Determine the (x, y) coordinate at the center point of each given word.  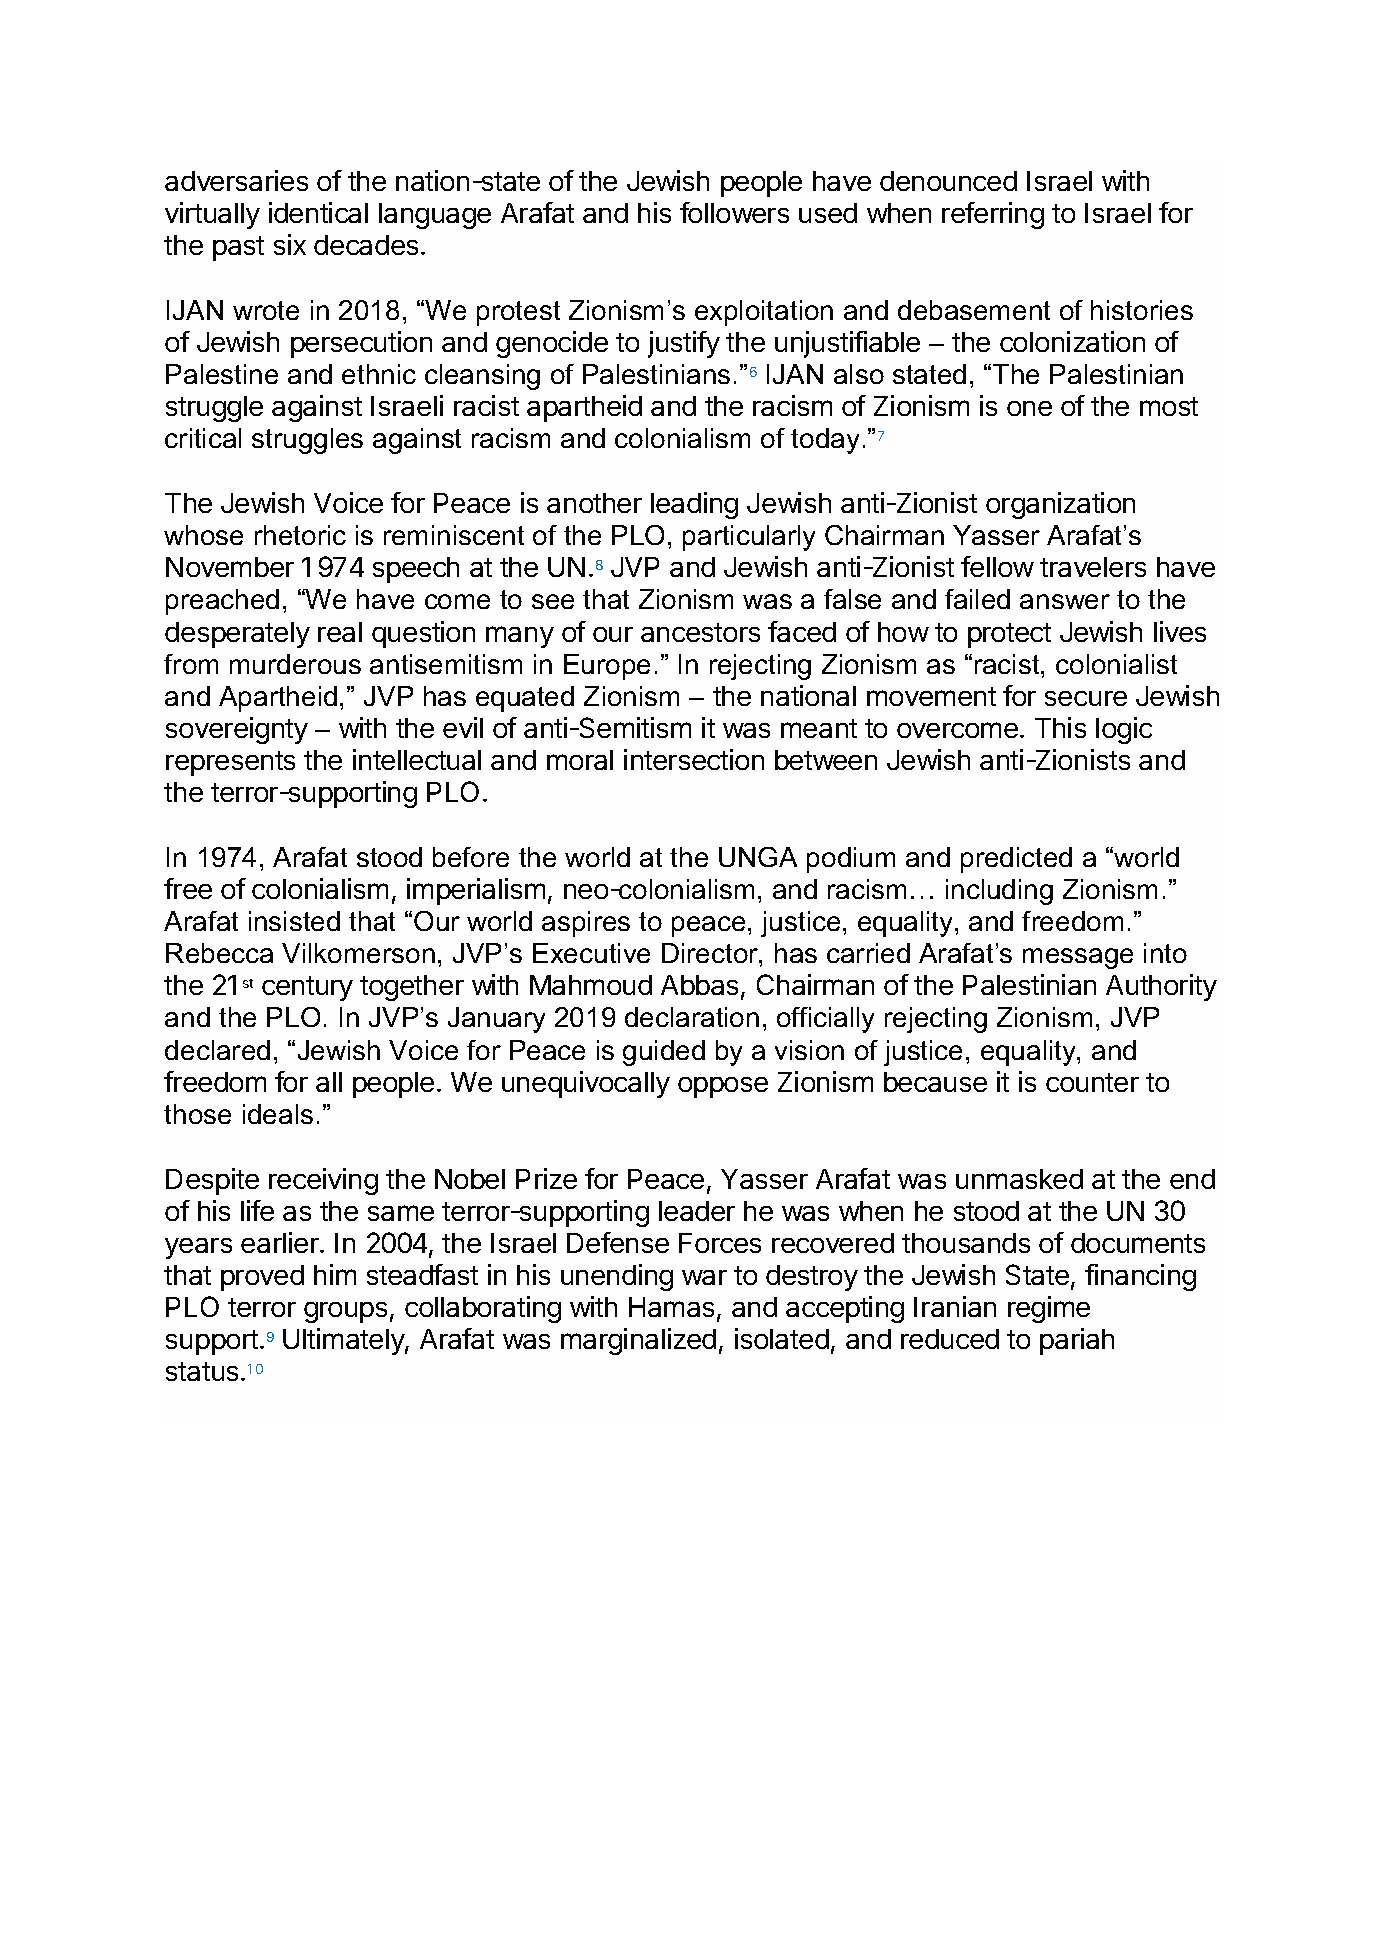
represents (230, 763)
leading (694, 505)
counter (1092, 1082)
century (307, 988)
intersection (694, 759)
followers (734, 212)
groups (345, 1312)
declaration (692, 1017)
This (1060, 727)
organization (1060, 505)
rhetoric (300, 535)
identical (318, 212)
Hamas (671, 1307)
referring (993, 215)
